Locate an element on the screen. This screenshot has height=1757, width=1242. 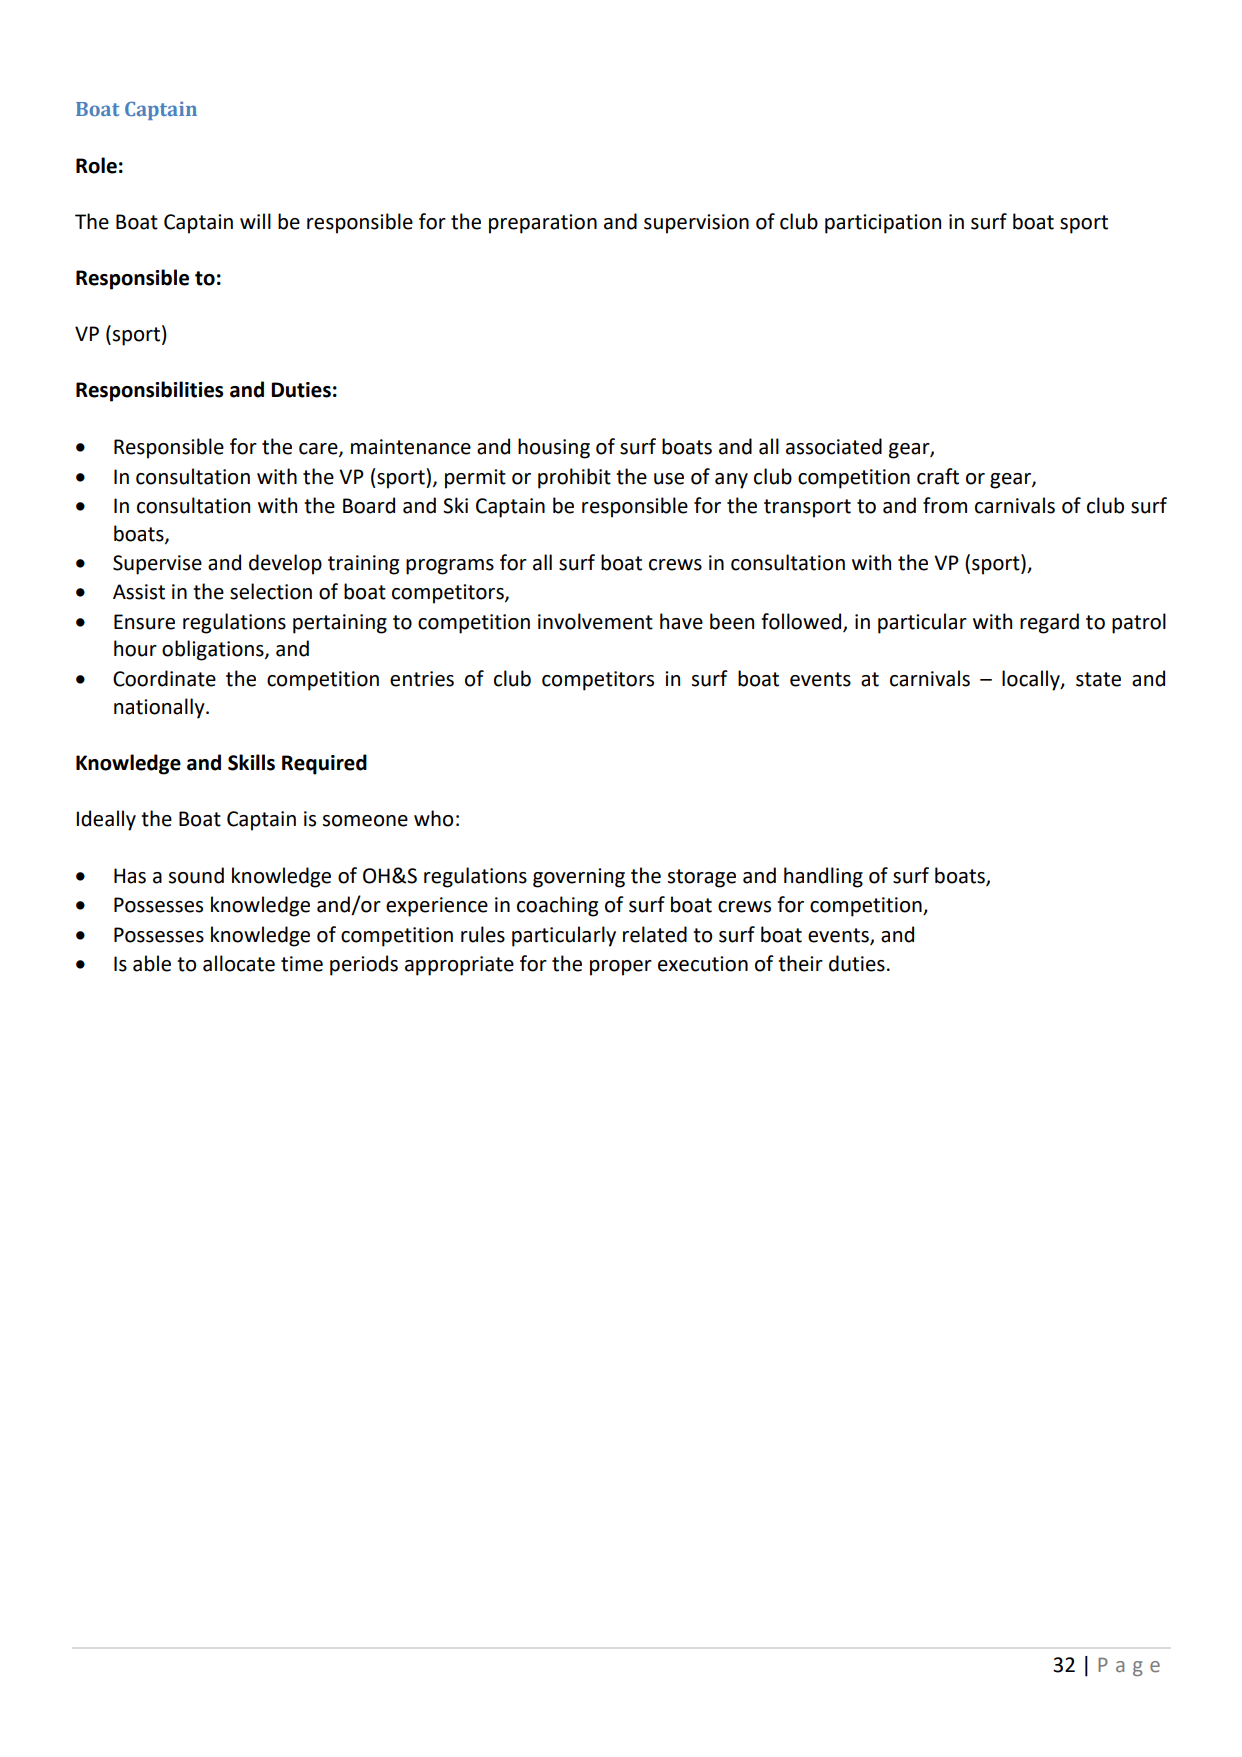
participation is located at coordinates (883, 224).
